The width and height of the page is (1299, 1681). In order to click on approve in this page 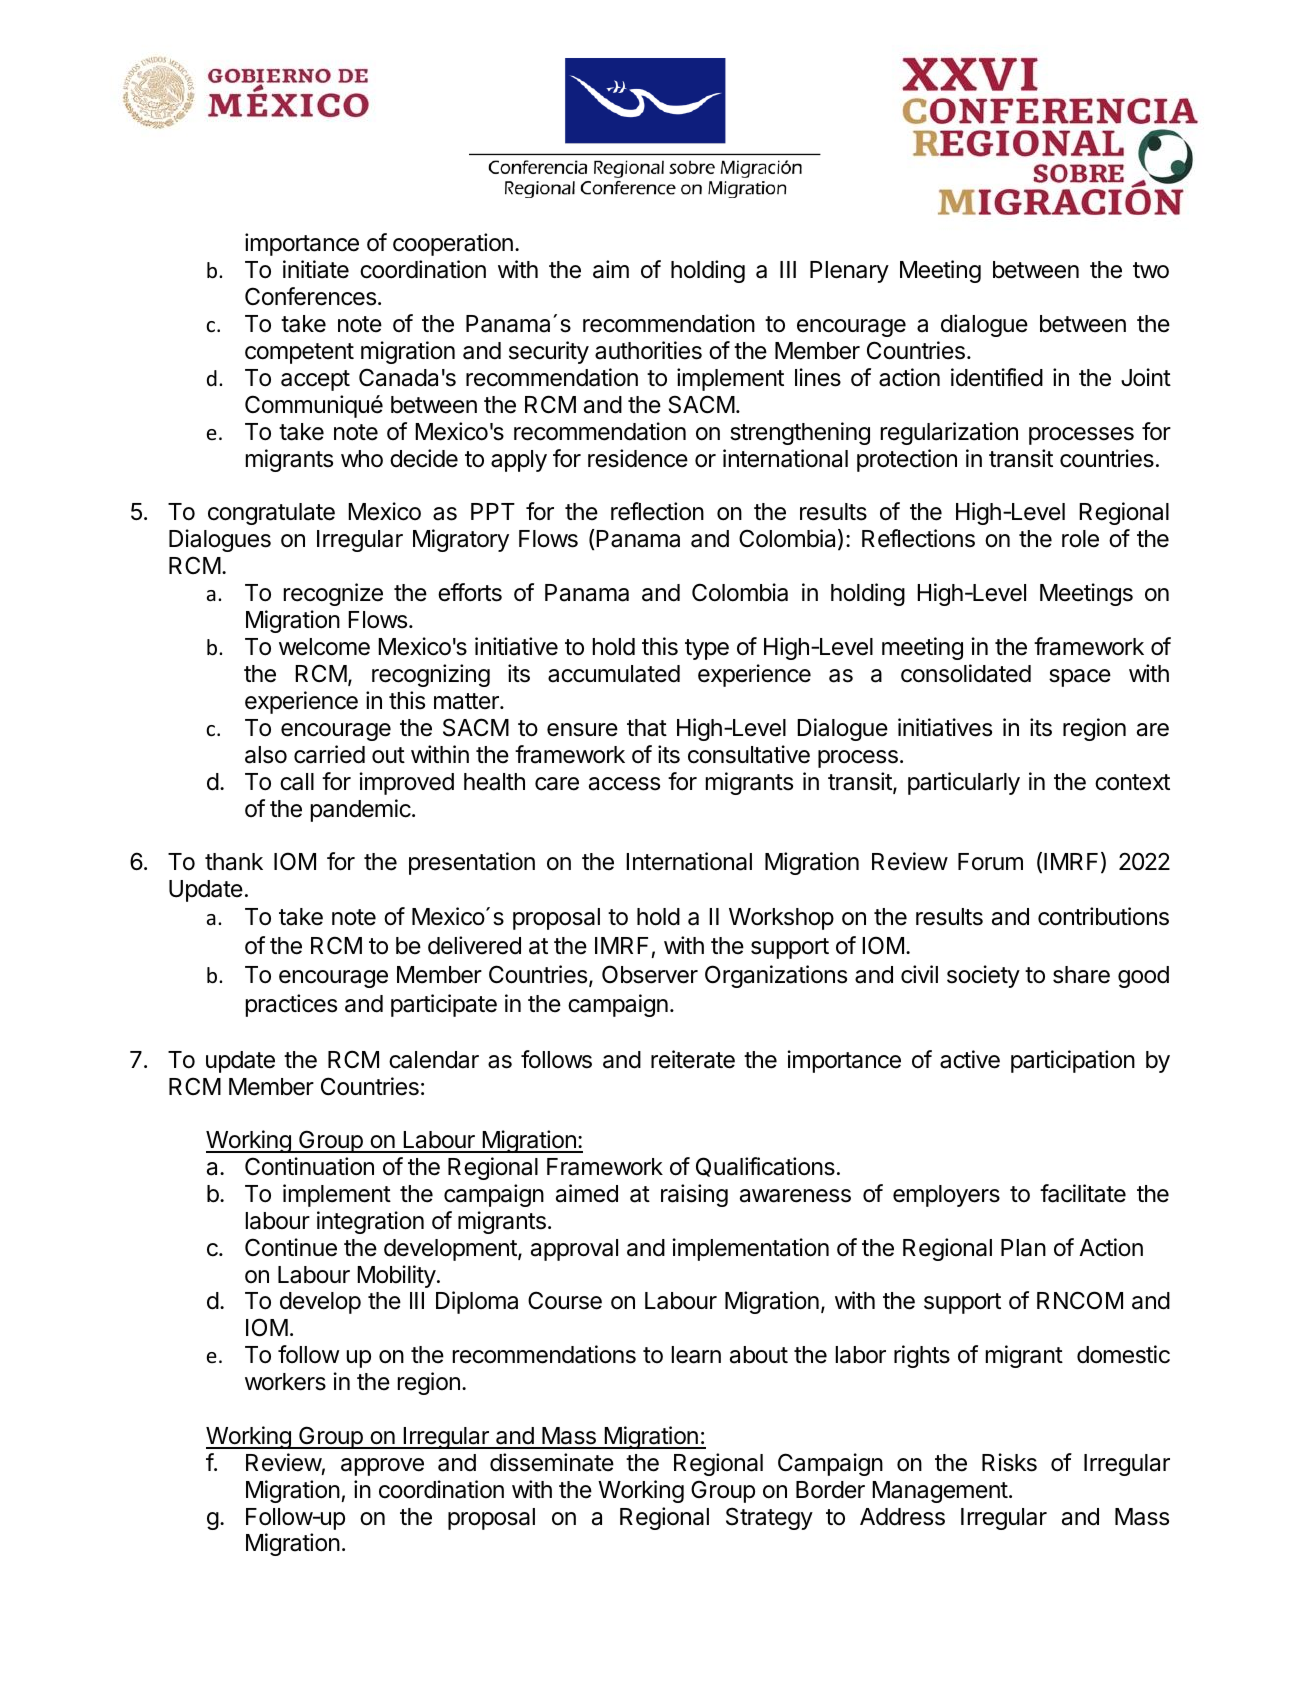, I will do `click(382, 1467)`.
